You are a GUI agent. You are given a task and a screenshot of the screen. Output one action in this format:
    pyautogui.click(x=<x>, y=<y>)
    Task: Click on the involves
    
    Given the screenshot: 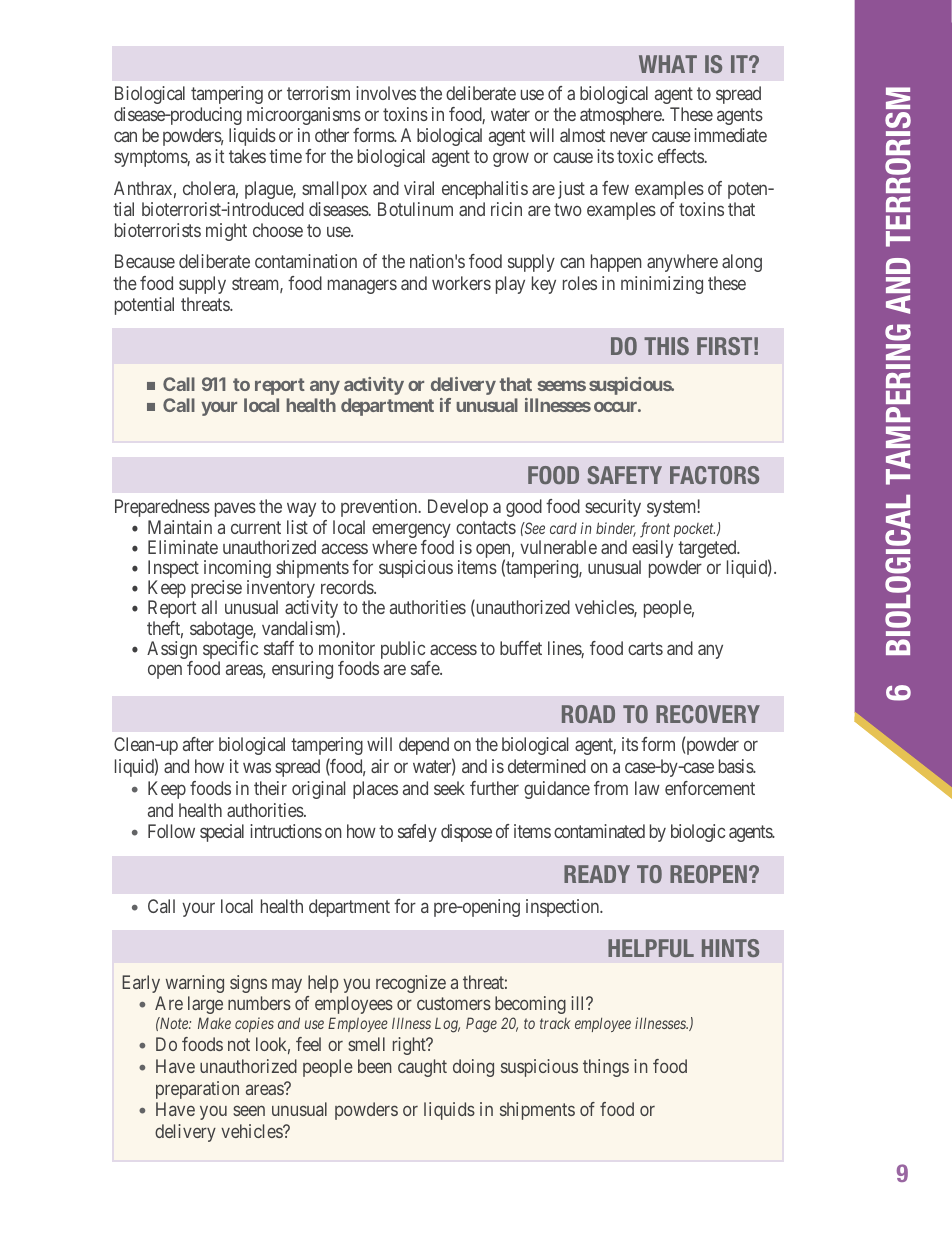 What is the action you would take?
    pyautogui.click(x=386, y=93)
